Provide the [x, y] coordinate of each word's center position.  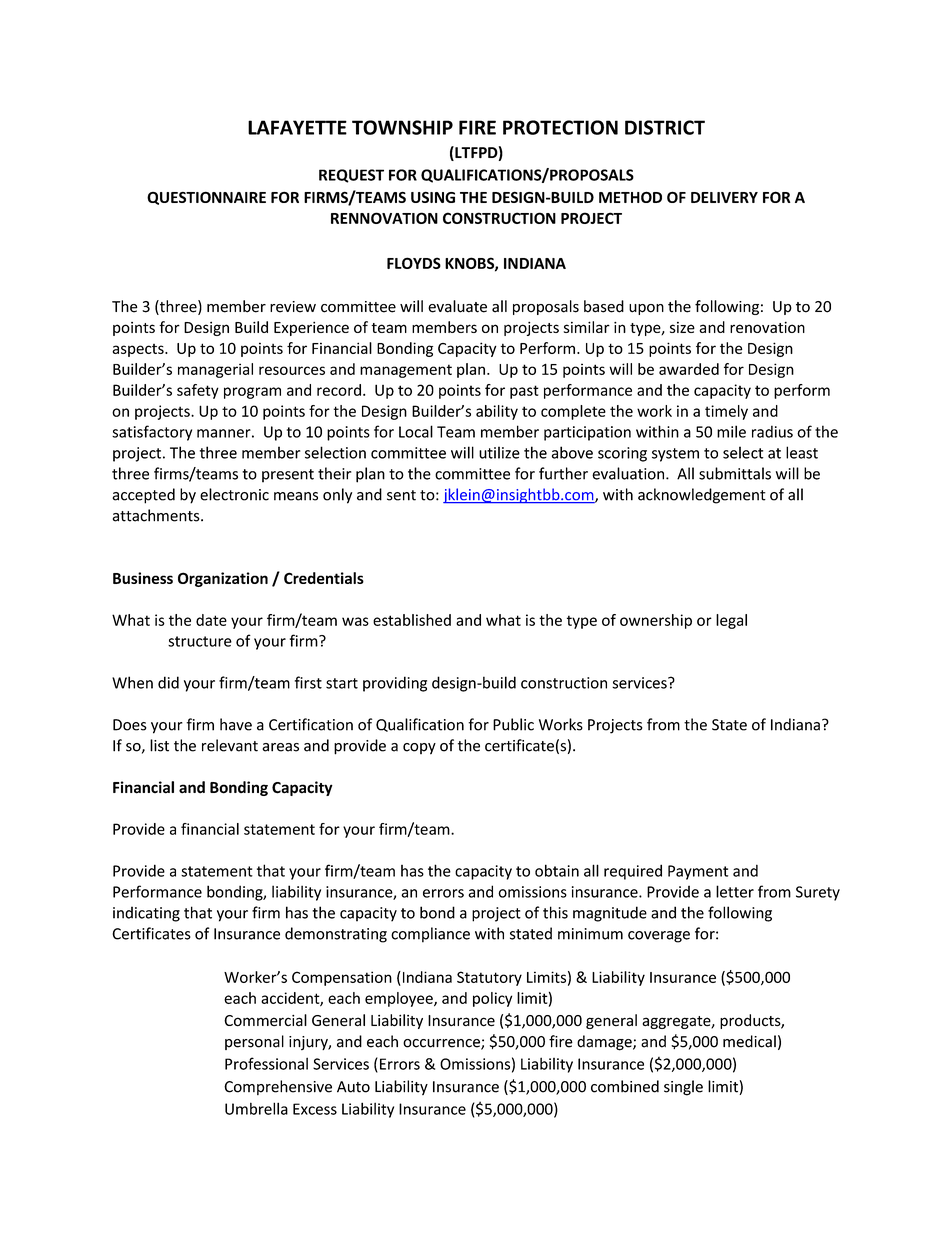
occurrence [442, 1044]
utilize [499, 452]
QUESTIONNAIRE [206, 198]
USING [433, 197]
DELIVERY [724, 197]
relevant [230, 745]
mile [731, 431]
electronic [234, 494]
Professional [266, 1063]
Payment [698, 872]
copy [419, 749]
